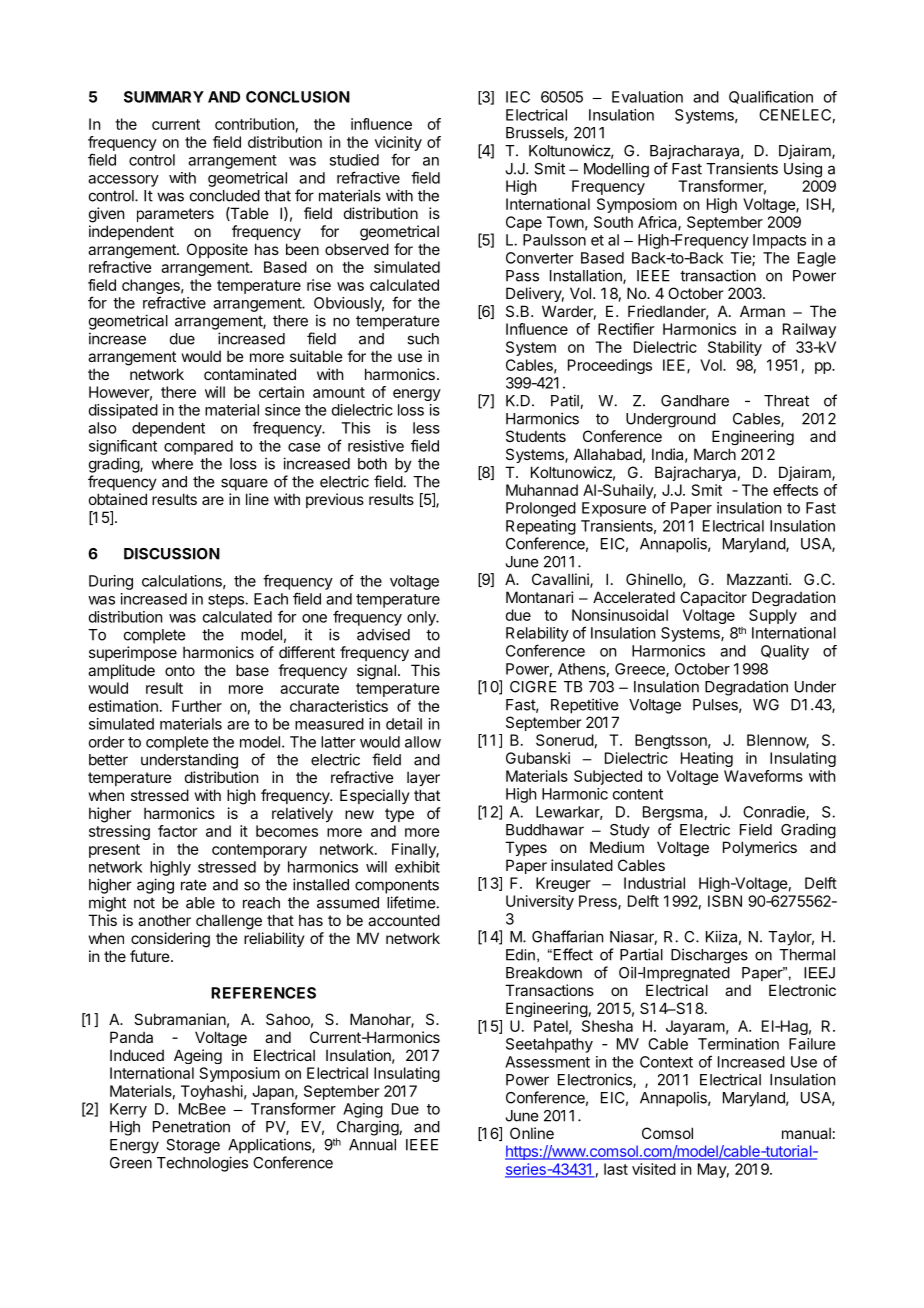  I want to click on vicinity, so click(398, 143).
